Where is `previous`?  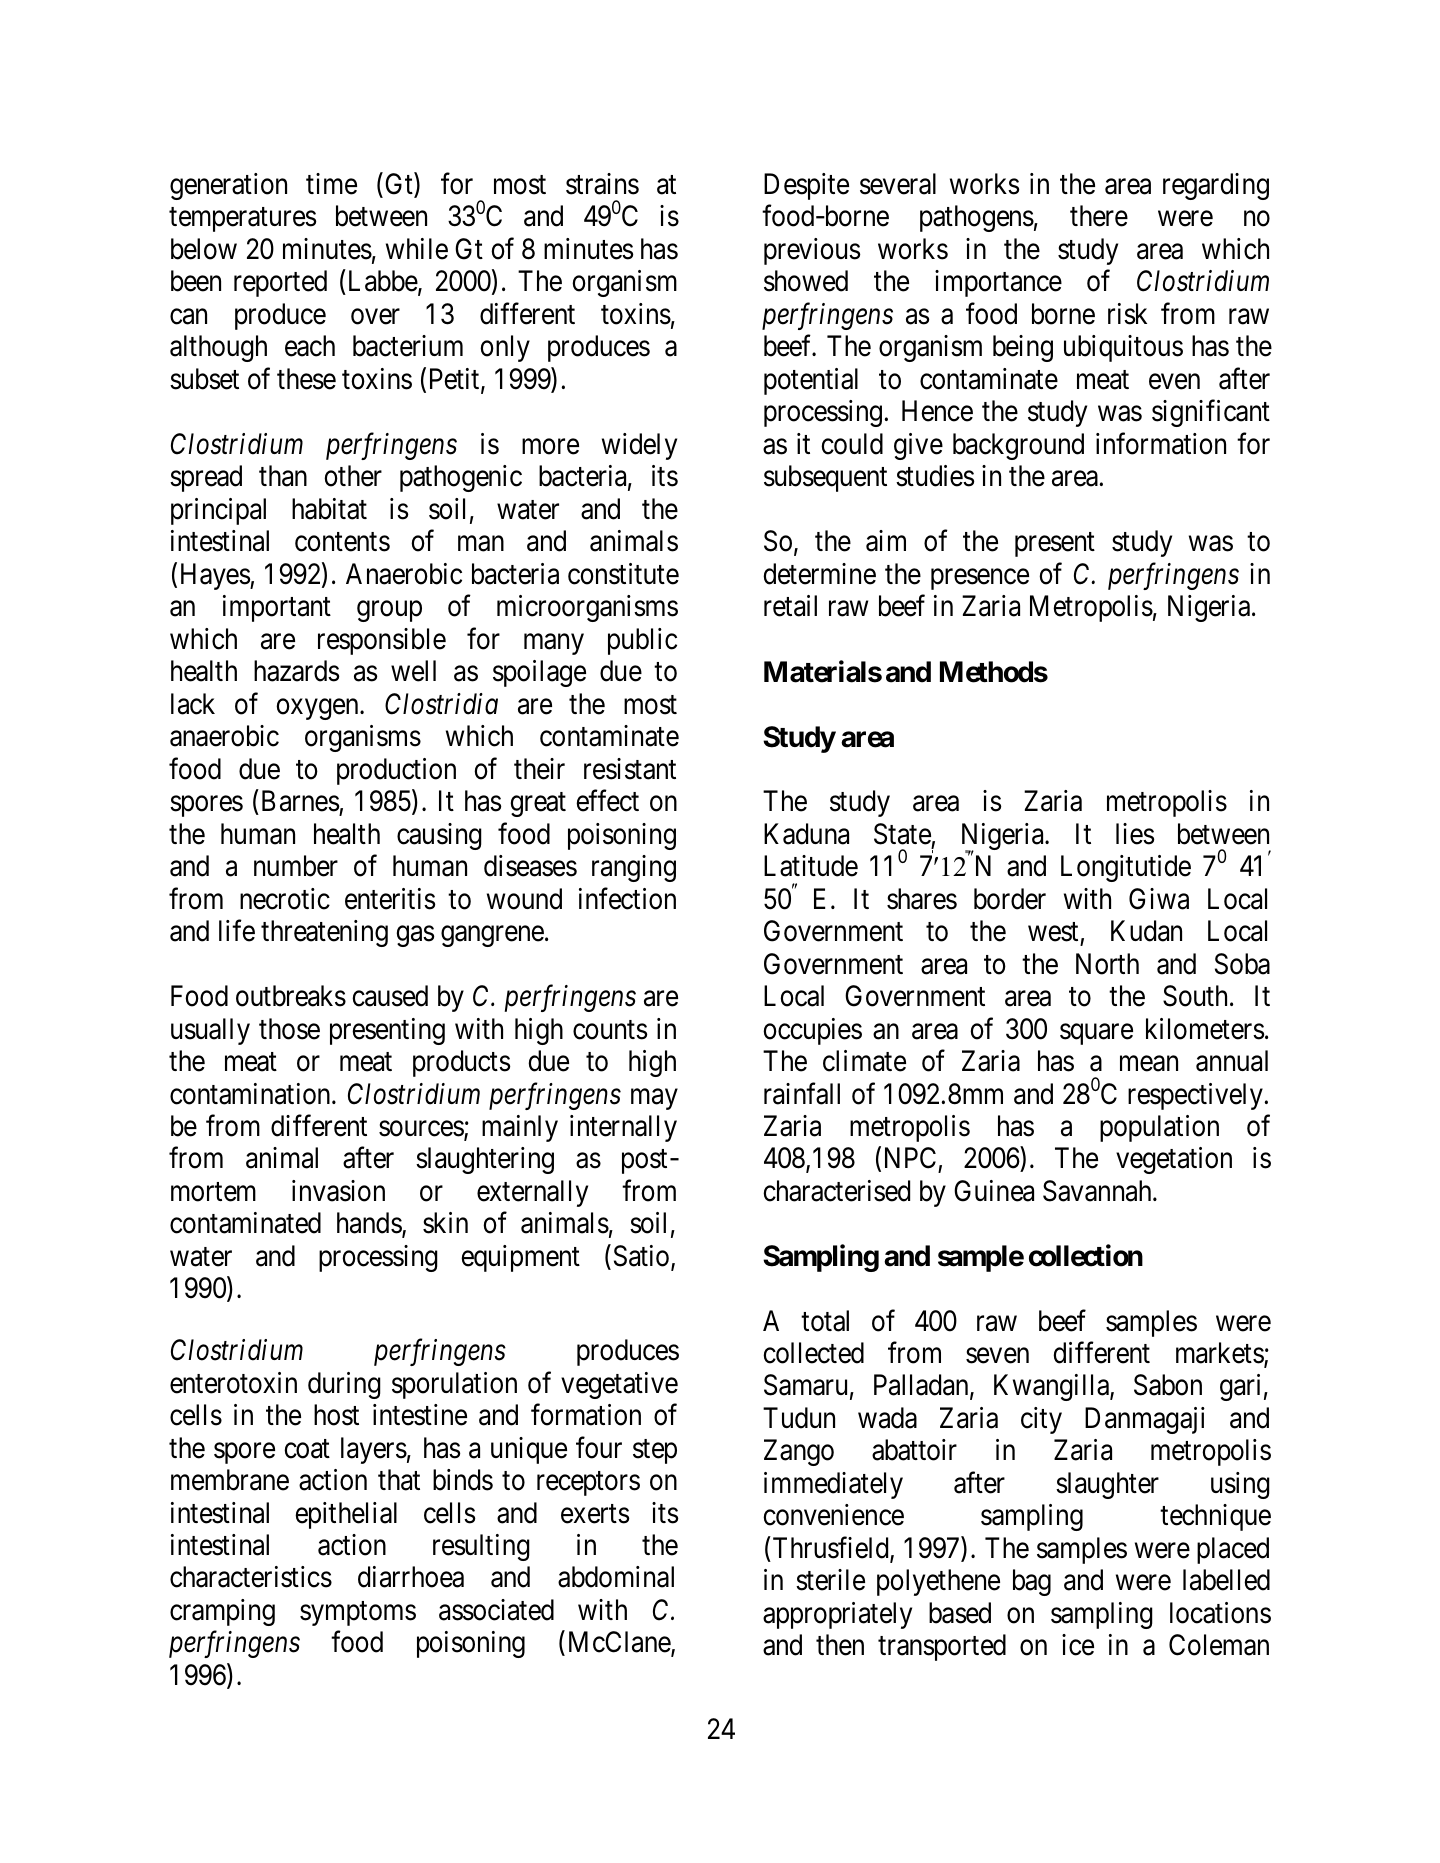 previous is located at coordinates (812, 251).
